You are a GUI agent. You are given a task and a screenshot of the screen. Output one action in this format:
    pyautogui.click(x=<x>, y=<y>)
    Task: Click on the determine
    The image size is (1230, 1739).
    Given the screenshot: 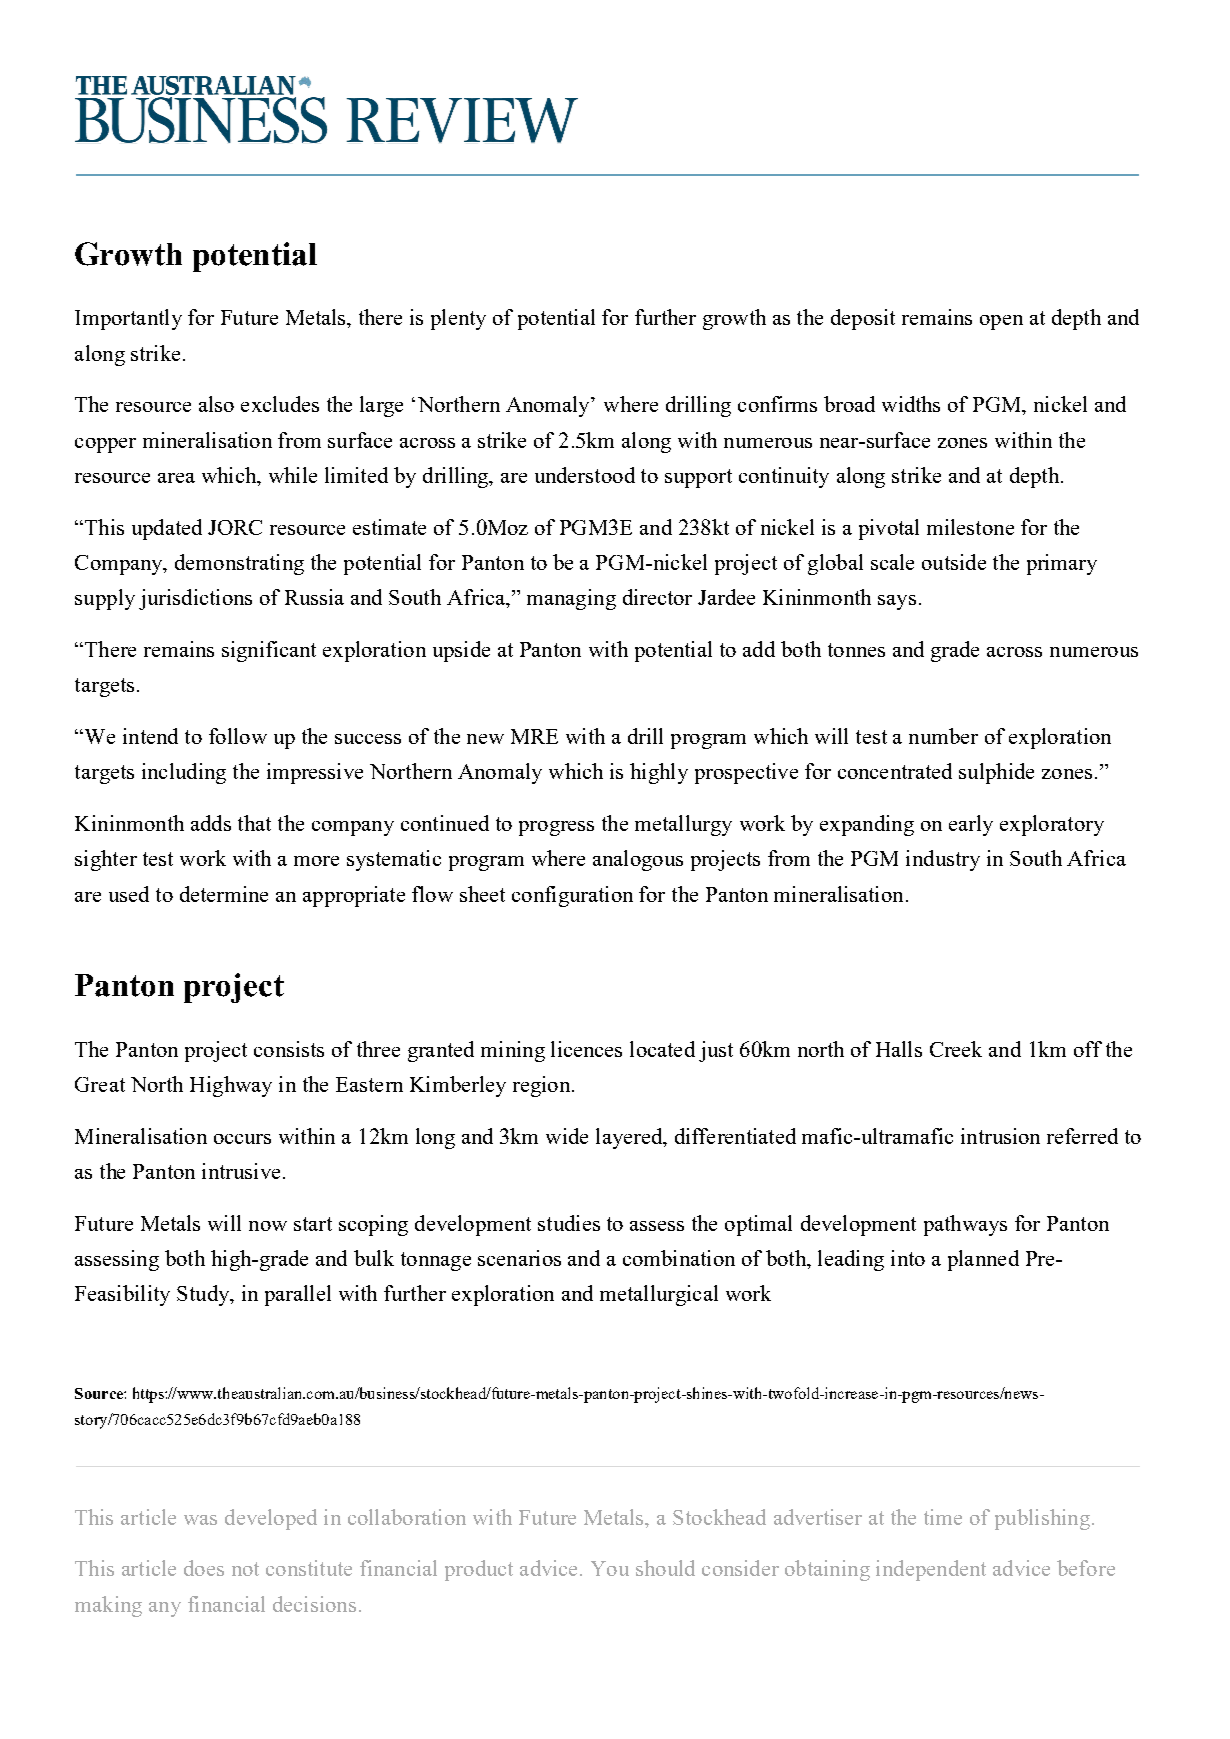 What is the action you would take?
    pyautogui.click(x=224, y=894)
